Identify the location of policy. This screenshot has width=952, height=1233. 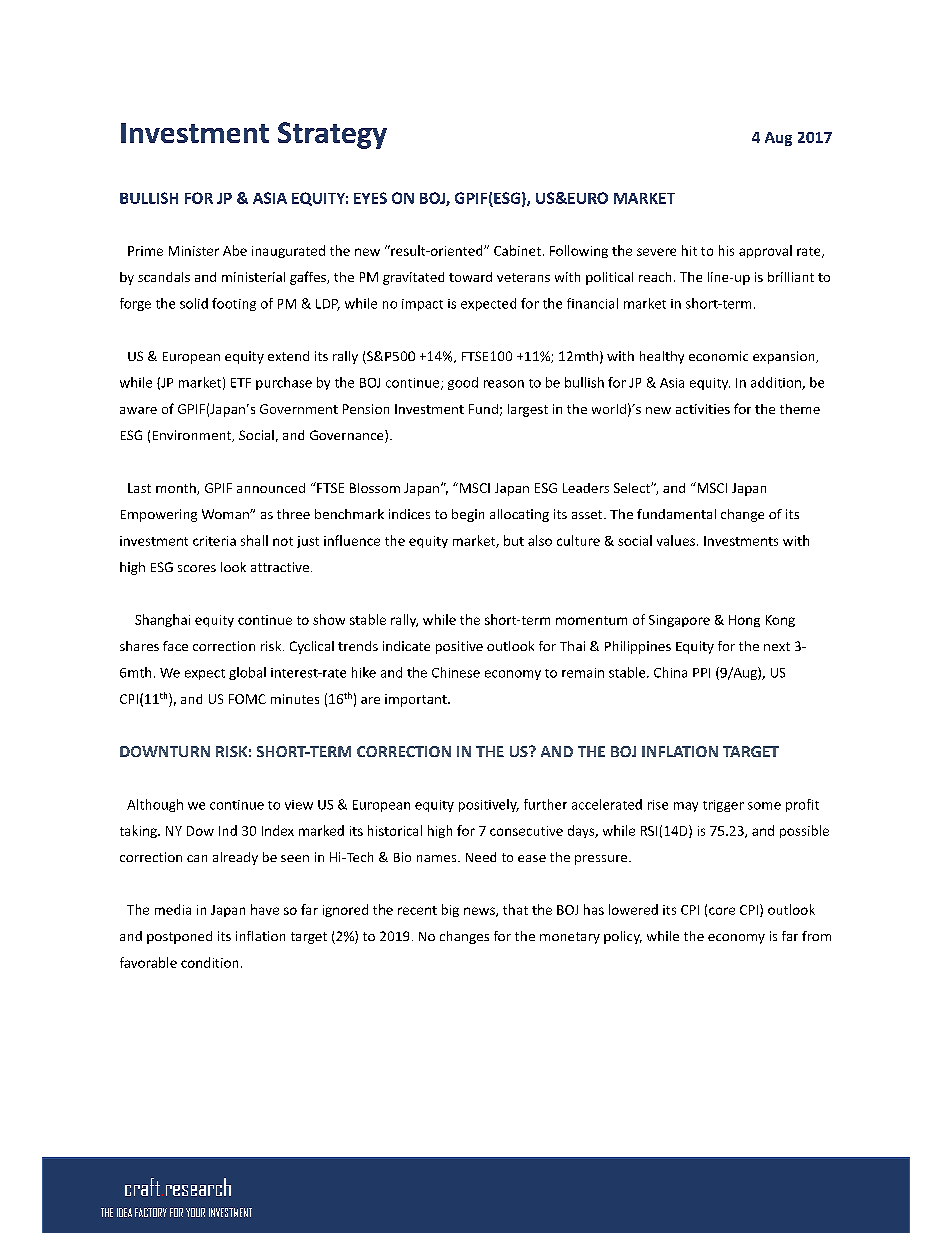
(623, 937).
